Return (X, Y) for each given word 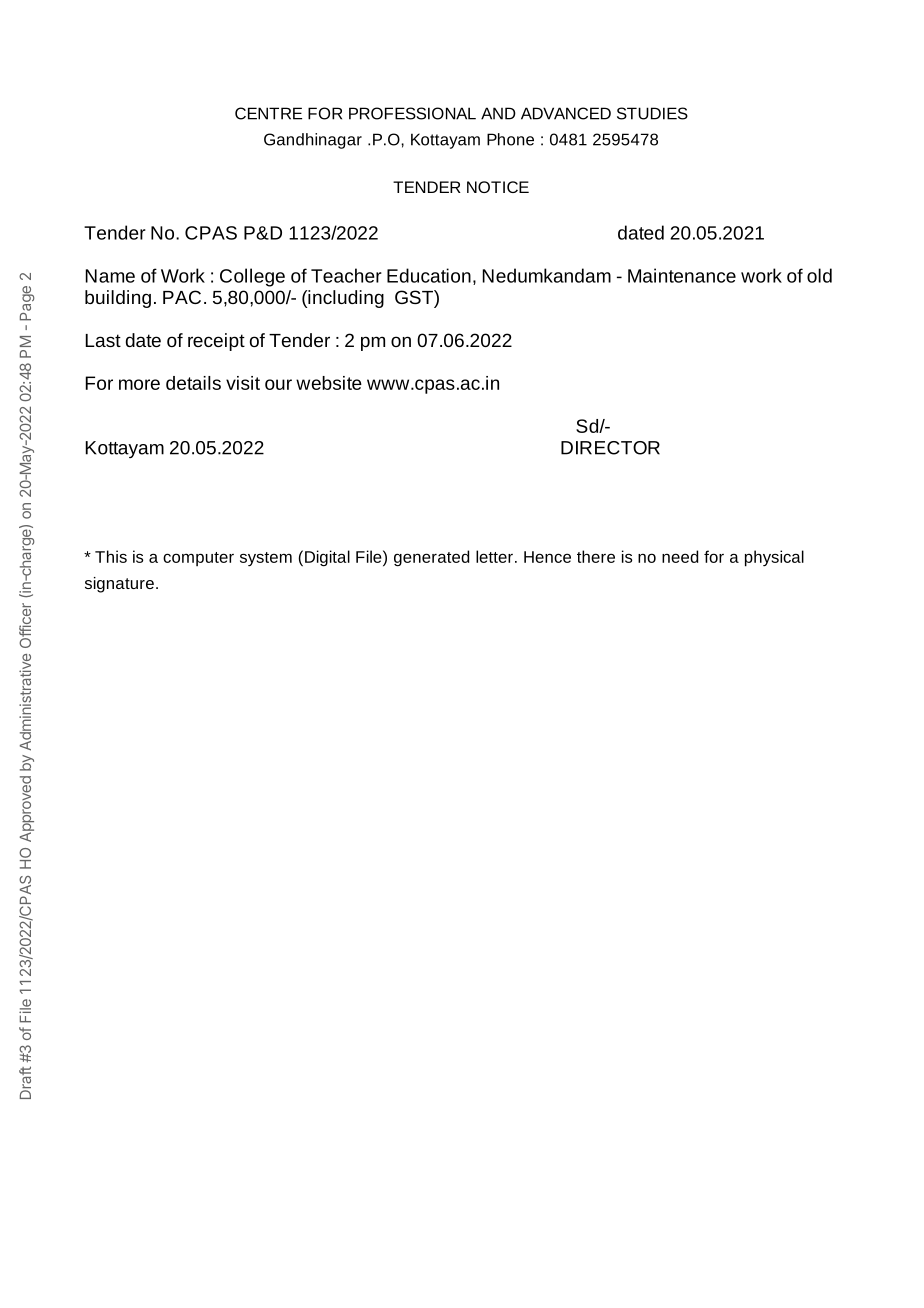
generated (431, 558)
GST (415, 297)
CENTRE (268, 113)
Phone (510, 139)
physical (774, 558)
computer (198, 559)
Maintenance (682, 275)
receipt (216, 342)
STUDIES (652, 113)
